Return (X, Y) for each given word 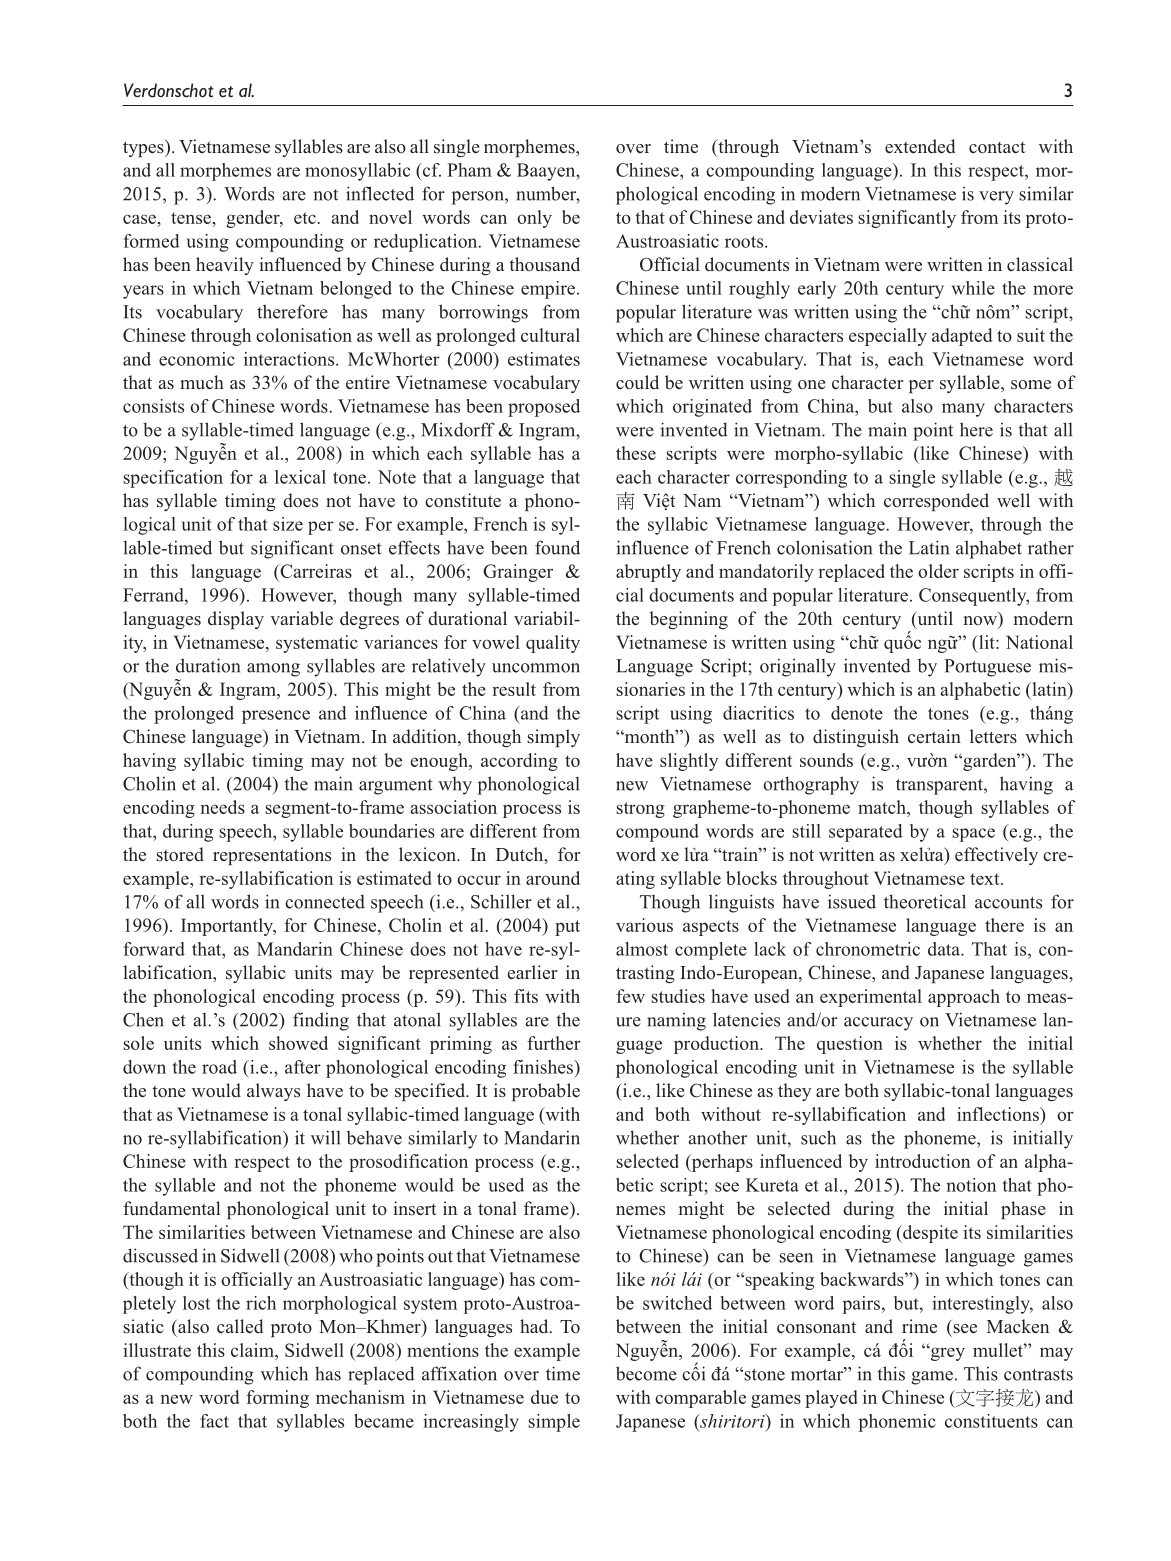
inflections (999, 1114)
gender (254, 219)
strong (640, 810)
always (273, 1092)
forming (277, 1399)
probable (546, 1092)
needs (223, 807)
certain (934, 736)
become (646, 1373)
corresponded (936, 502)
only (534, 219)
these (636, 453)
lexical (300, 477)
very (996, 198)
